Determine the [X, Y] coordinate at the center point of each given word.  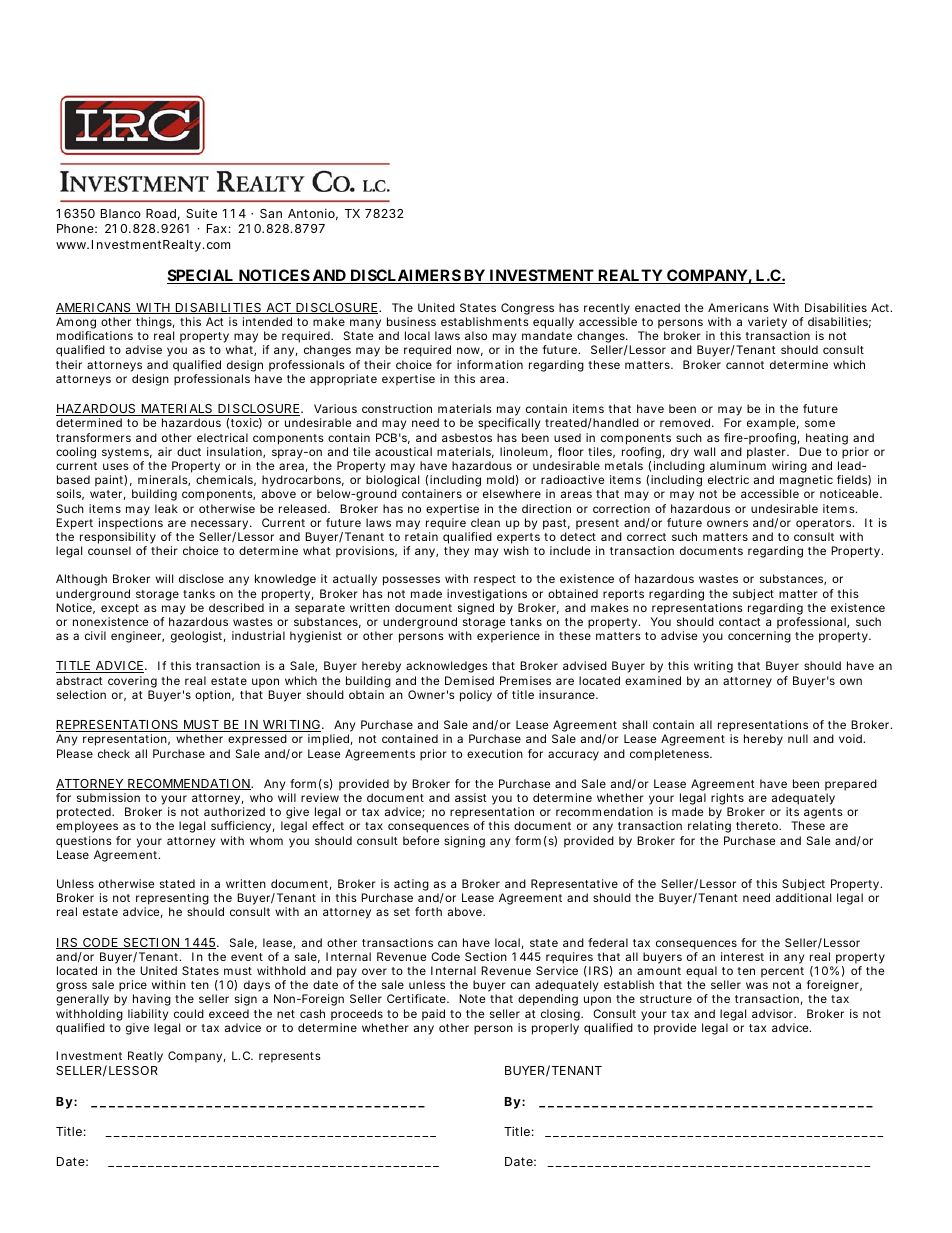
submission [108, 797]
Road [161, 213]
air [165, 451]
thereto [757, 825]
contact [740, 622]
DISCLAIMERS [405, 276]
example [771, 424]
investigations [487, 595]
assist [471, 797]
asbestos [467, 437]
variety [767, 323]
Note [472, 998]
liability [148, 1015]
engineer [137, 637]
